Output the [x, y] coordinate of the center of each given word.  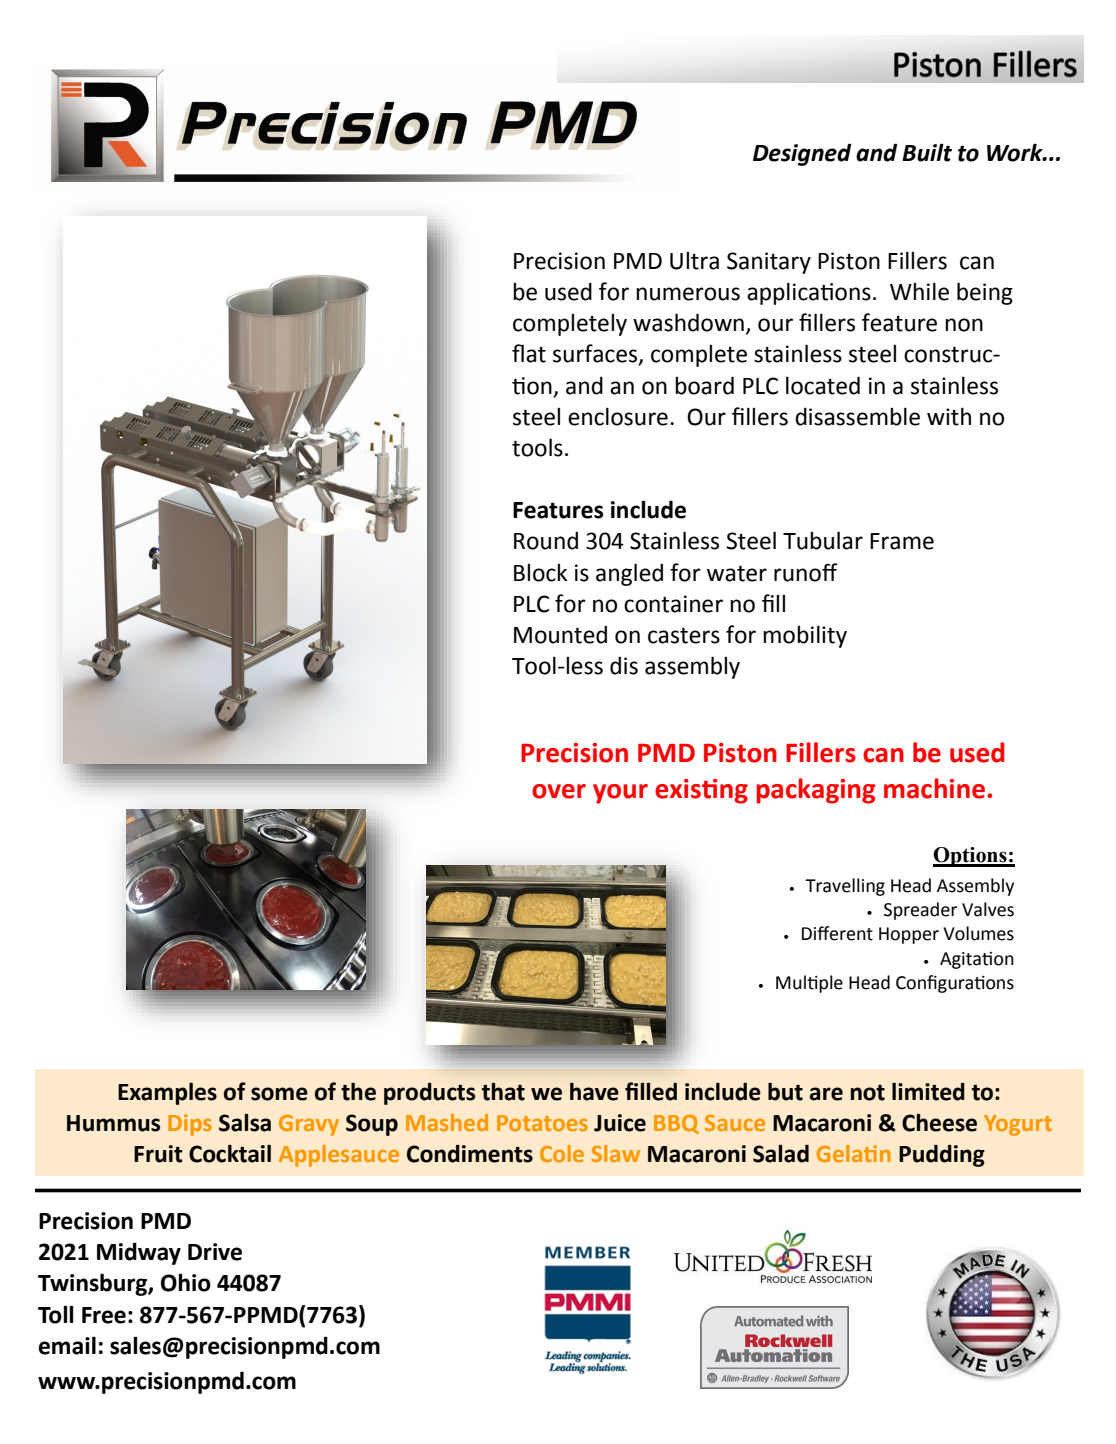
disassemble [857, 417]
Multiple [809, 984]
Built [927, 152]
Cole [562, 1153]
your [620, 794]
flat [529, 353]
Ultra [694, 261]
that [503, 1091]
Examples [167, 1094]
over [559, 791]
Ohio [186, 1282]
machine [936, 788]
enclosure [618, 417]
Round [546, 541]
